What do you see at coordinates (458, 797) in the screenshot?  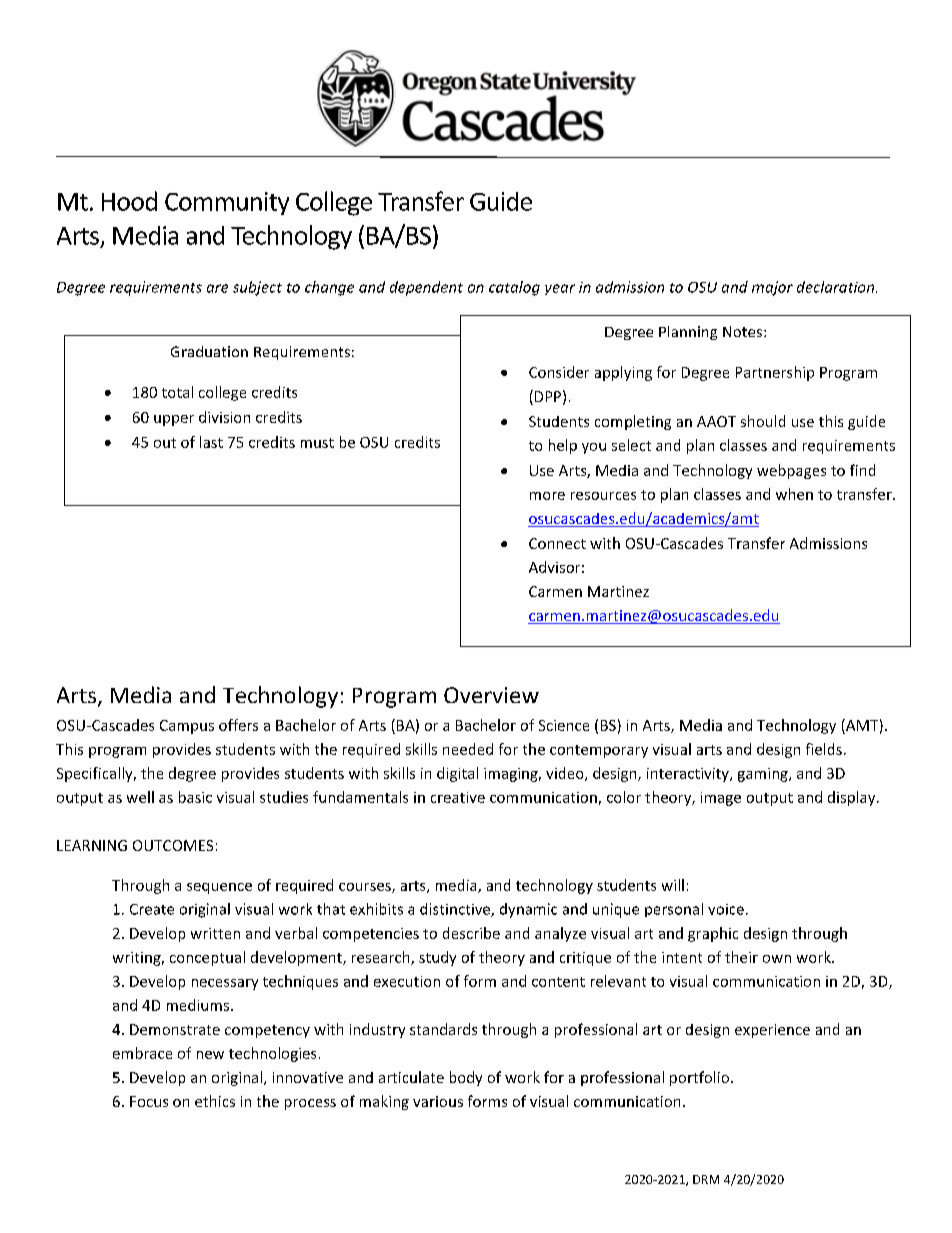 I see `creative` at bounding box center [458, 797].
